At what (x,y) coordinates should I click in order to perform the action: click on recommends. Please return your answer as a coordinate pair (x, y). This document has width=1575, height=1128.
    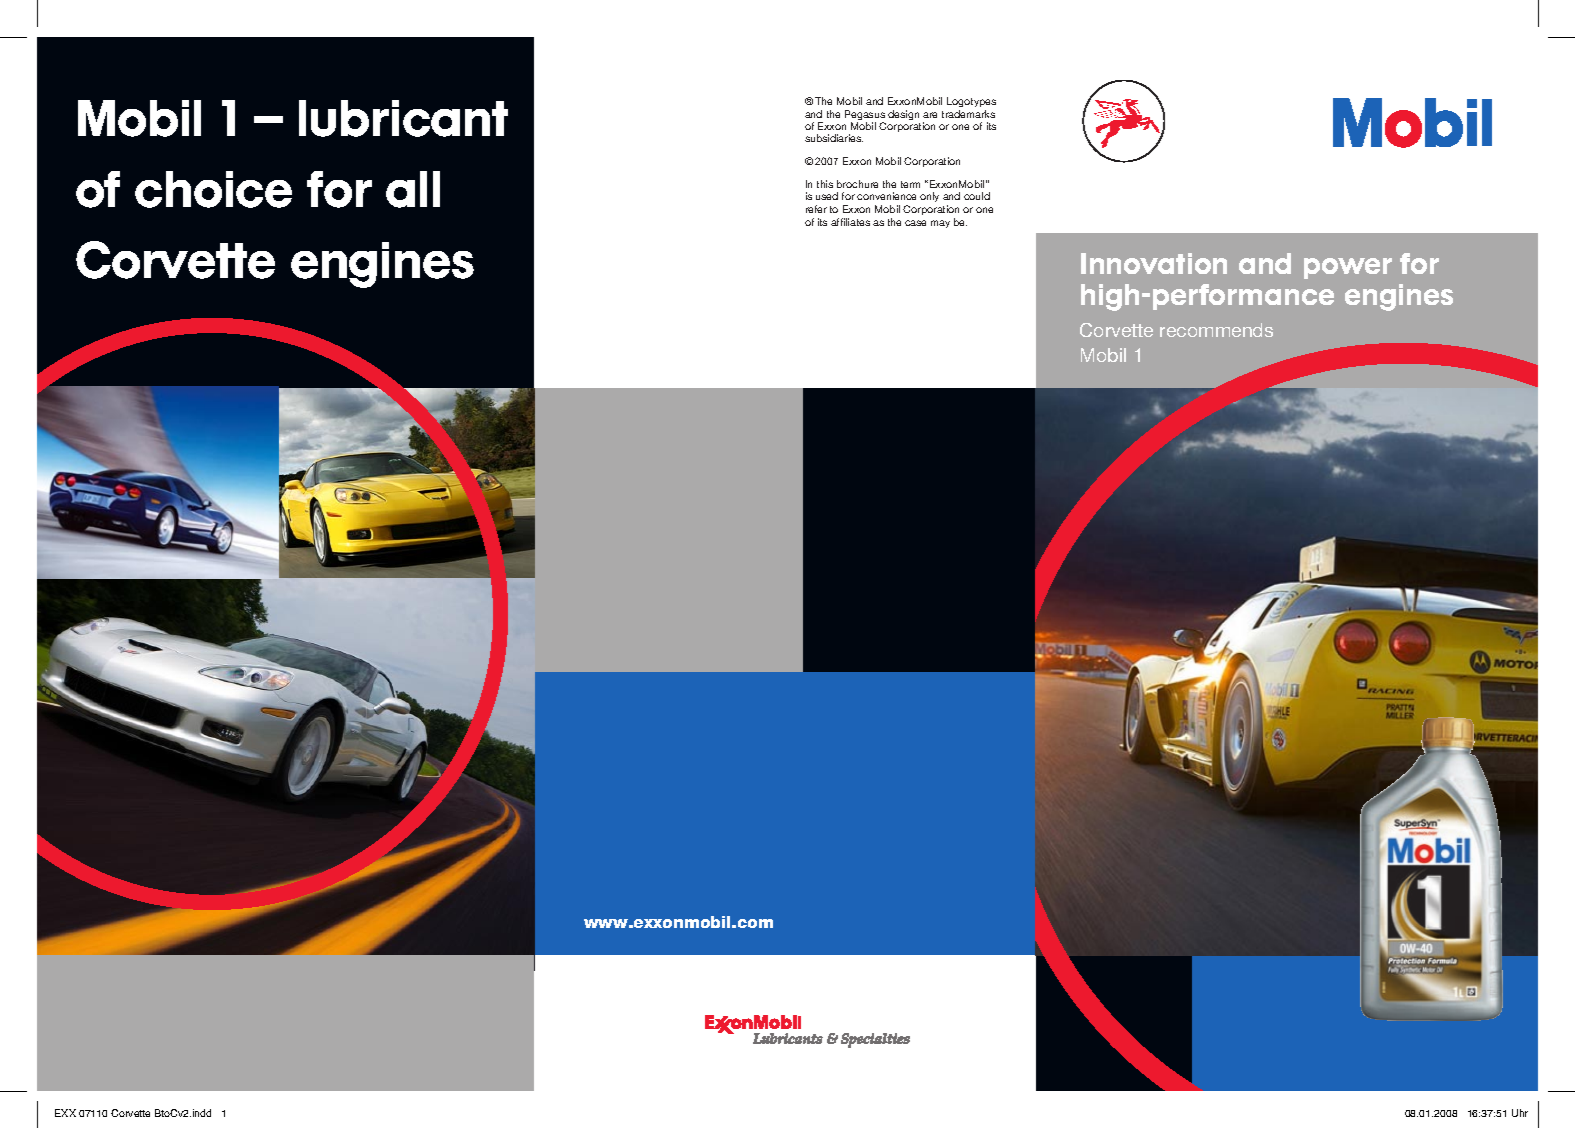
    Looking at the image, I should click on (1216, 330).
